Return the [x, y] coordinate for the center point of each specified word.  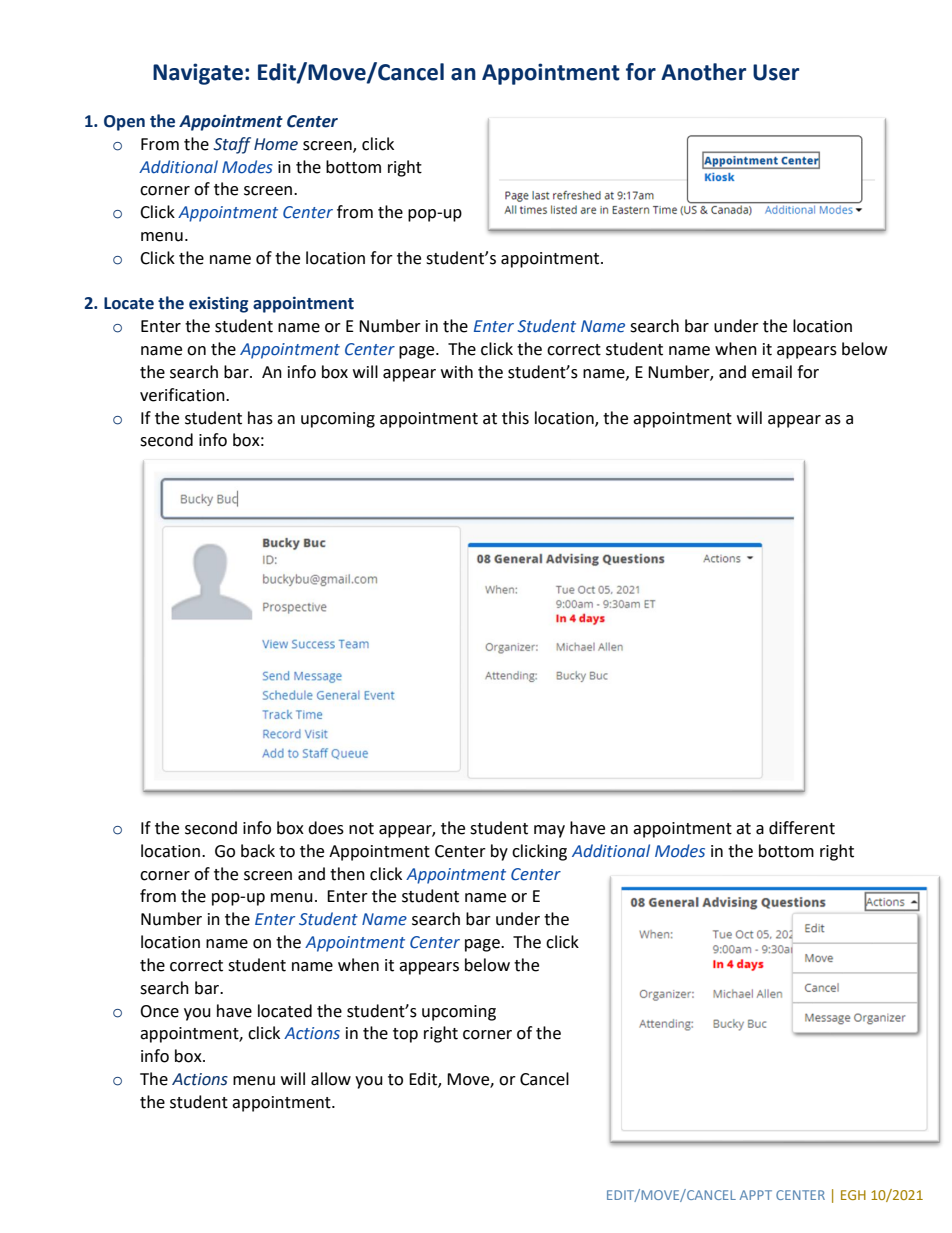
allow [331, 1079]
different [802, 828]
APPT [756, 1195]
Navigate [198, 74]
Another [703, 72]
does [326, 828]
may [549, 831]
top [405, 1035]
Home [276, 144]
